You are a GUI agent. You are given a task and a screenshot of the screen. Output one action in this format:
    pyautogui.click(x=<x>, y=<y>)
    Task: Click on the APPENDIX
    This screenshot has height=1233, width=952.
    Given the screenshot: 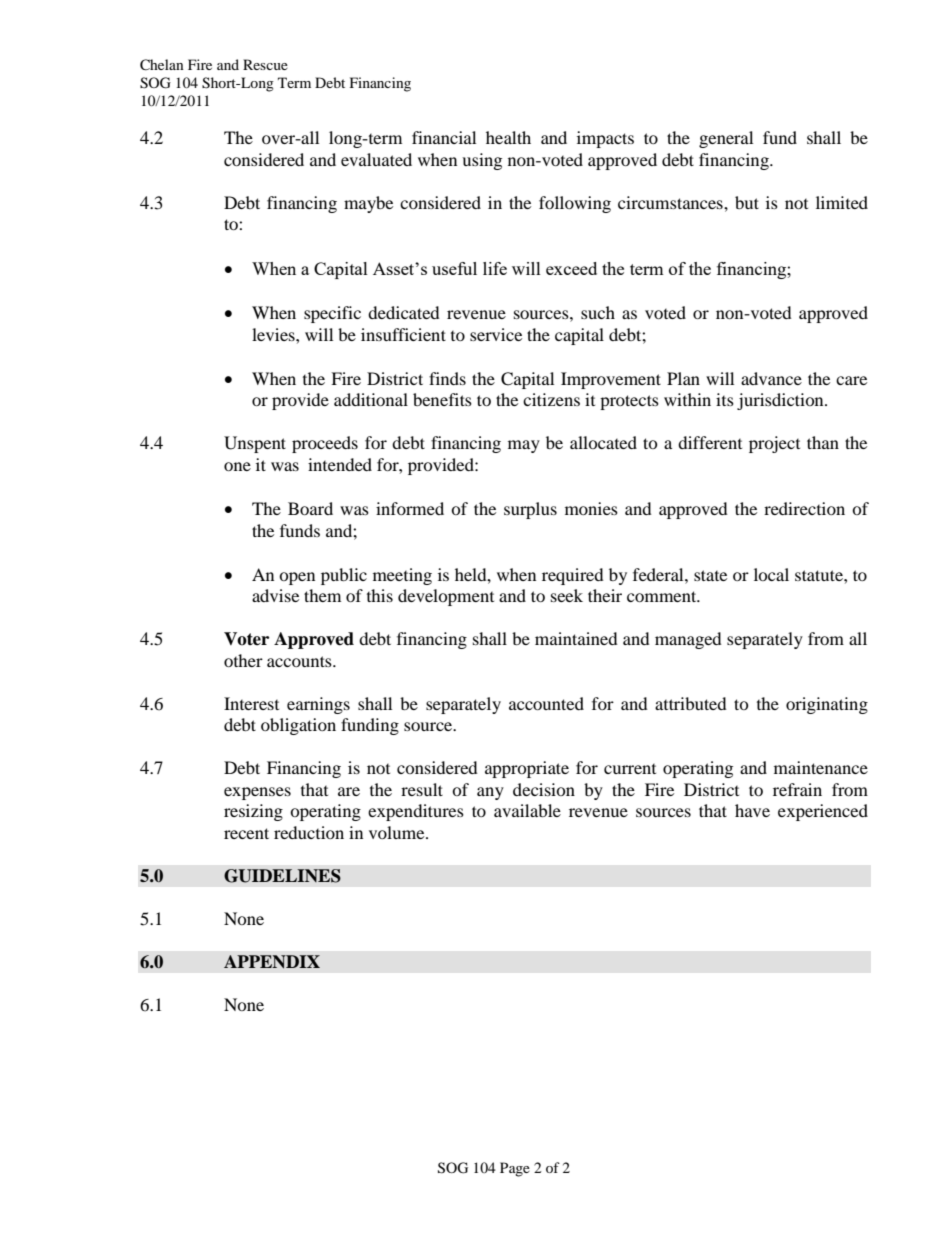 What is the action you would take?
    pyautogui.click(x=272, y=961)
